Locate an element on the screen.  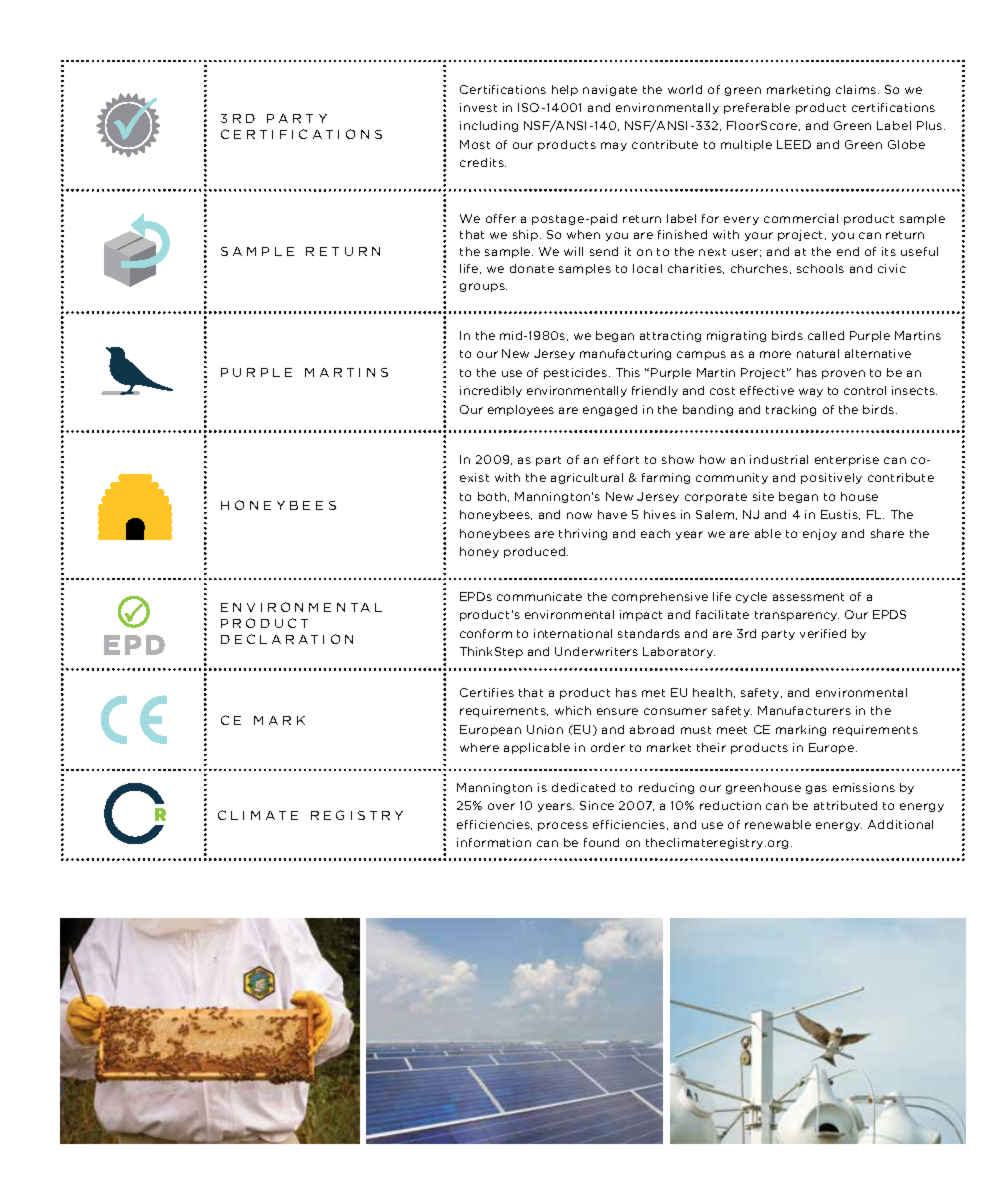
facilitate is located at coordinates (722, 614).
